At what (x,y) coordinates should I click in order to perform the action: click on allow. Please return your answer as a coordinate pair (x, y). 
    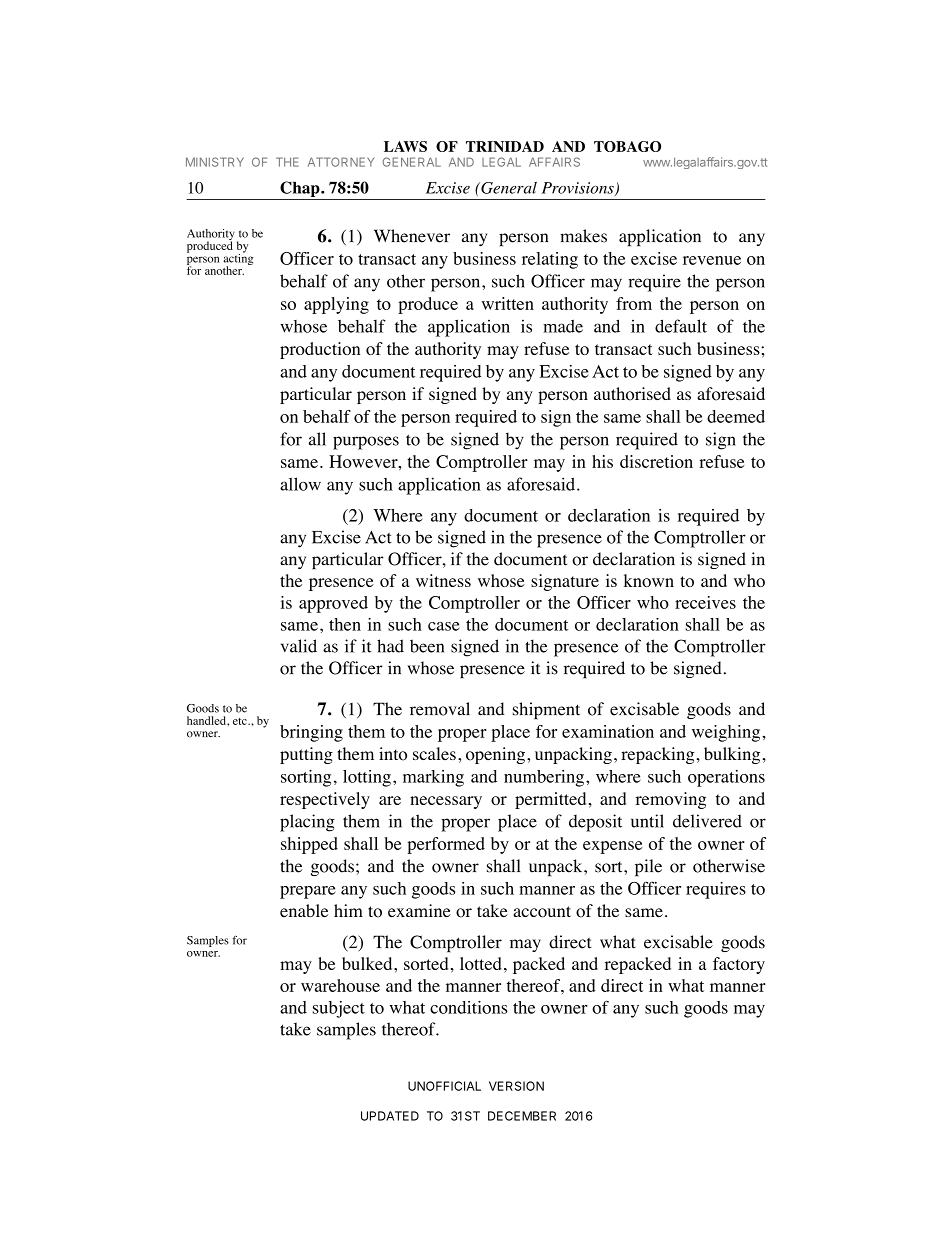
    Looking at the image, I should click on (300, 484).
